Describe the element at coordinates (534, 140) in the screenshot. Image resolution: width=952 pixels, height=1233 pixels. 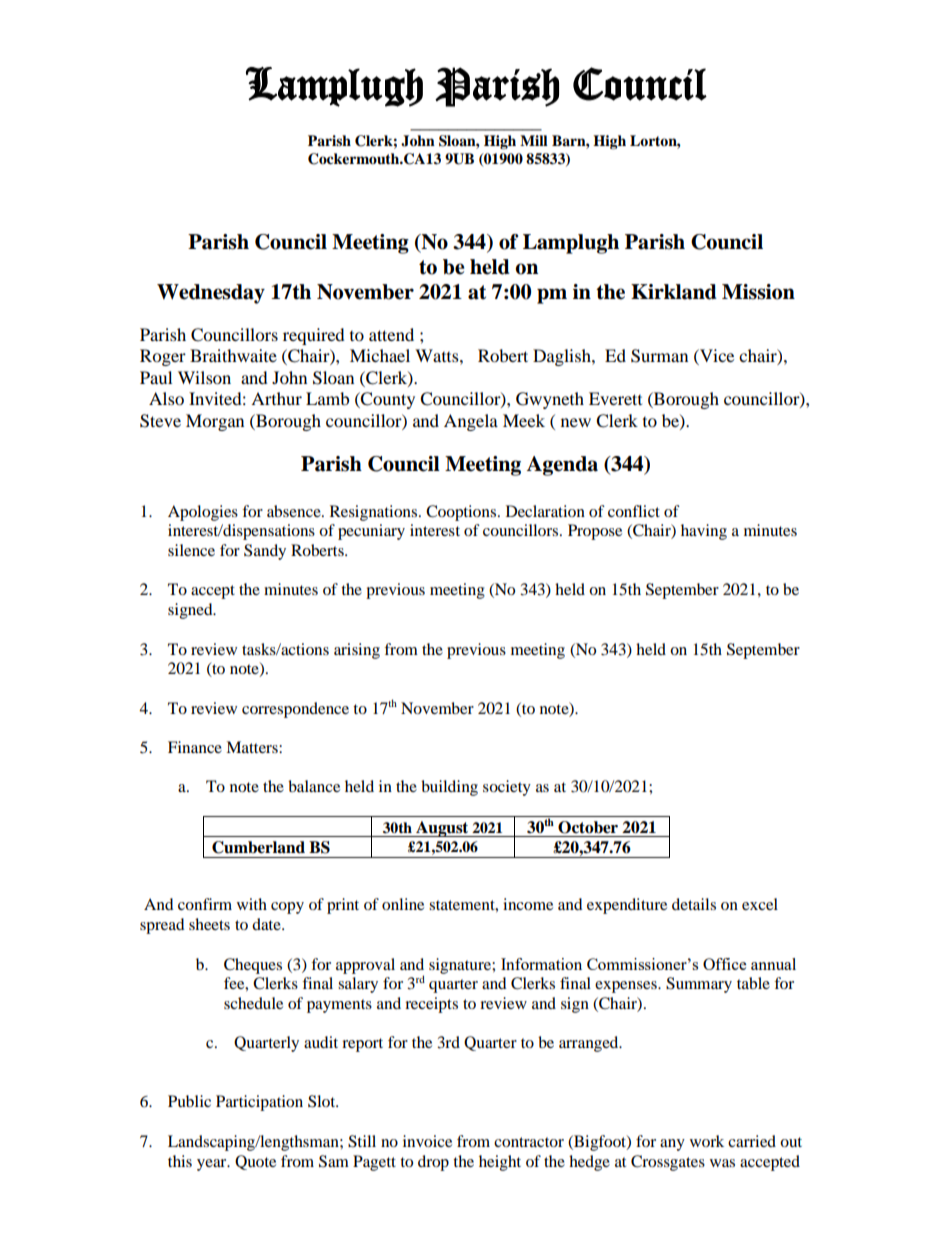
I see `Mill` at that location.
